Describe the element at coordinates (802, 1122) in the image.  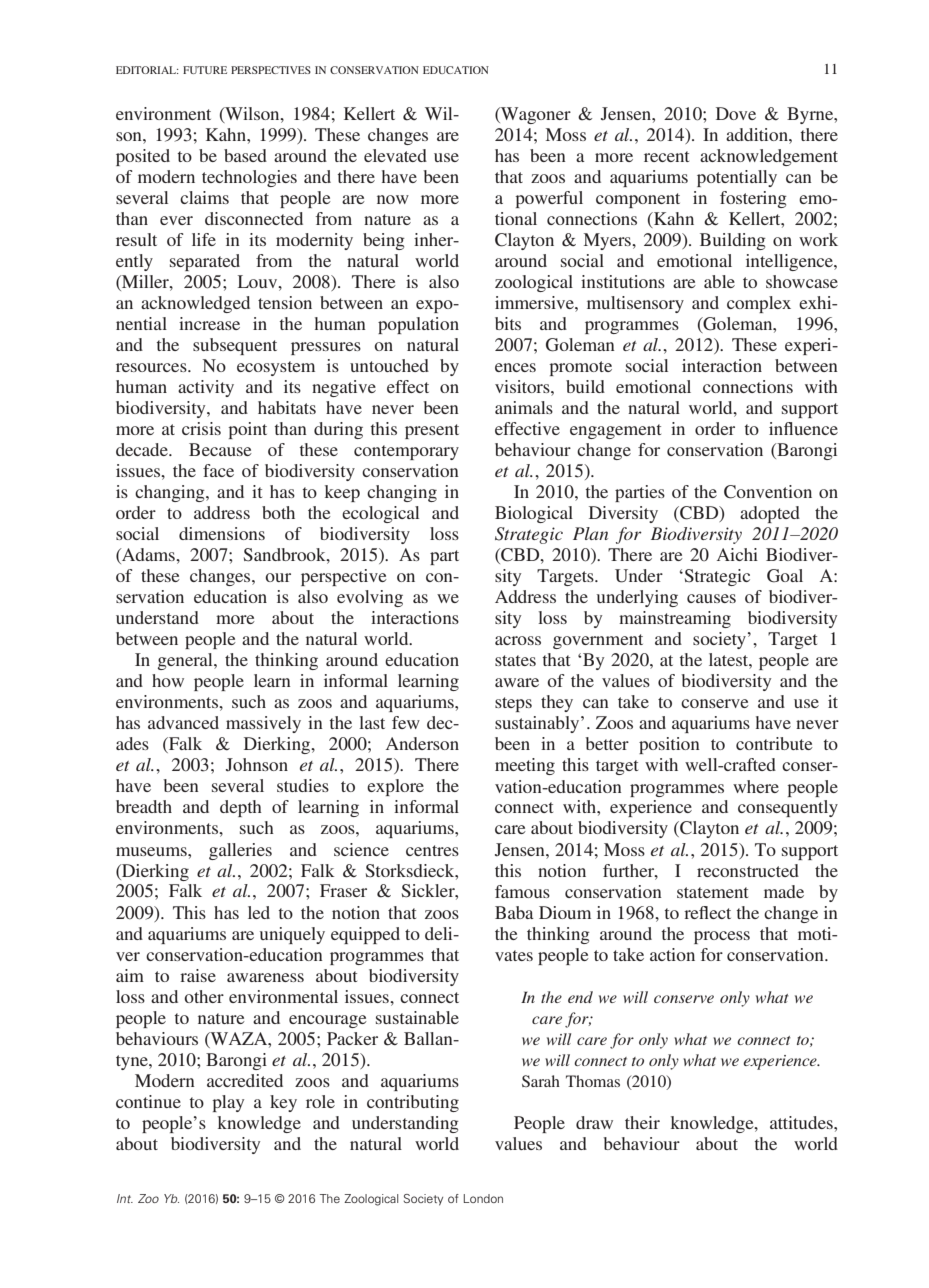
I see `attitudes` at that location.
